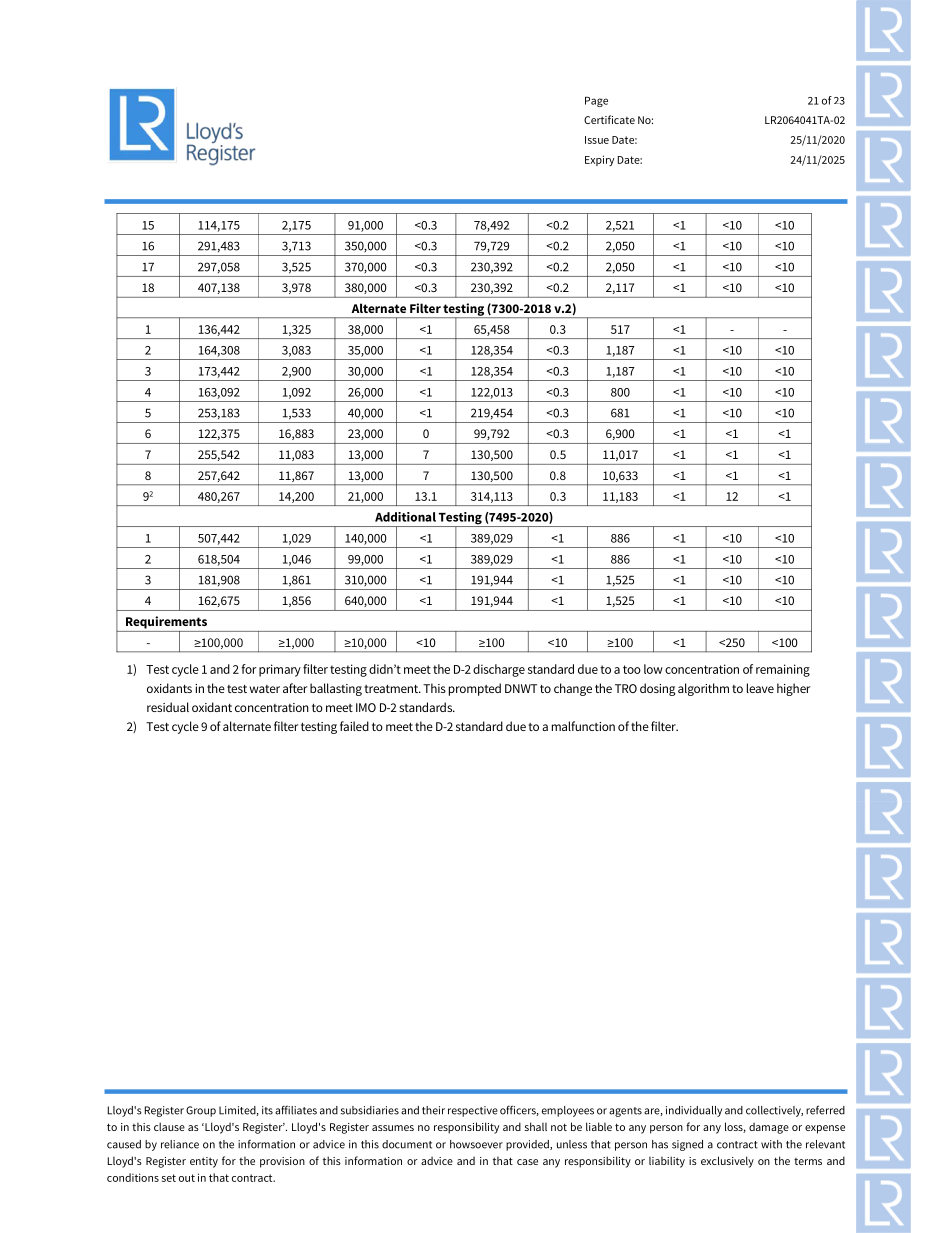  What do you see at coordinates (280, 670) in the screenshot?
I see `primary` at bounding box center [280, 670].
